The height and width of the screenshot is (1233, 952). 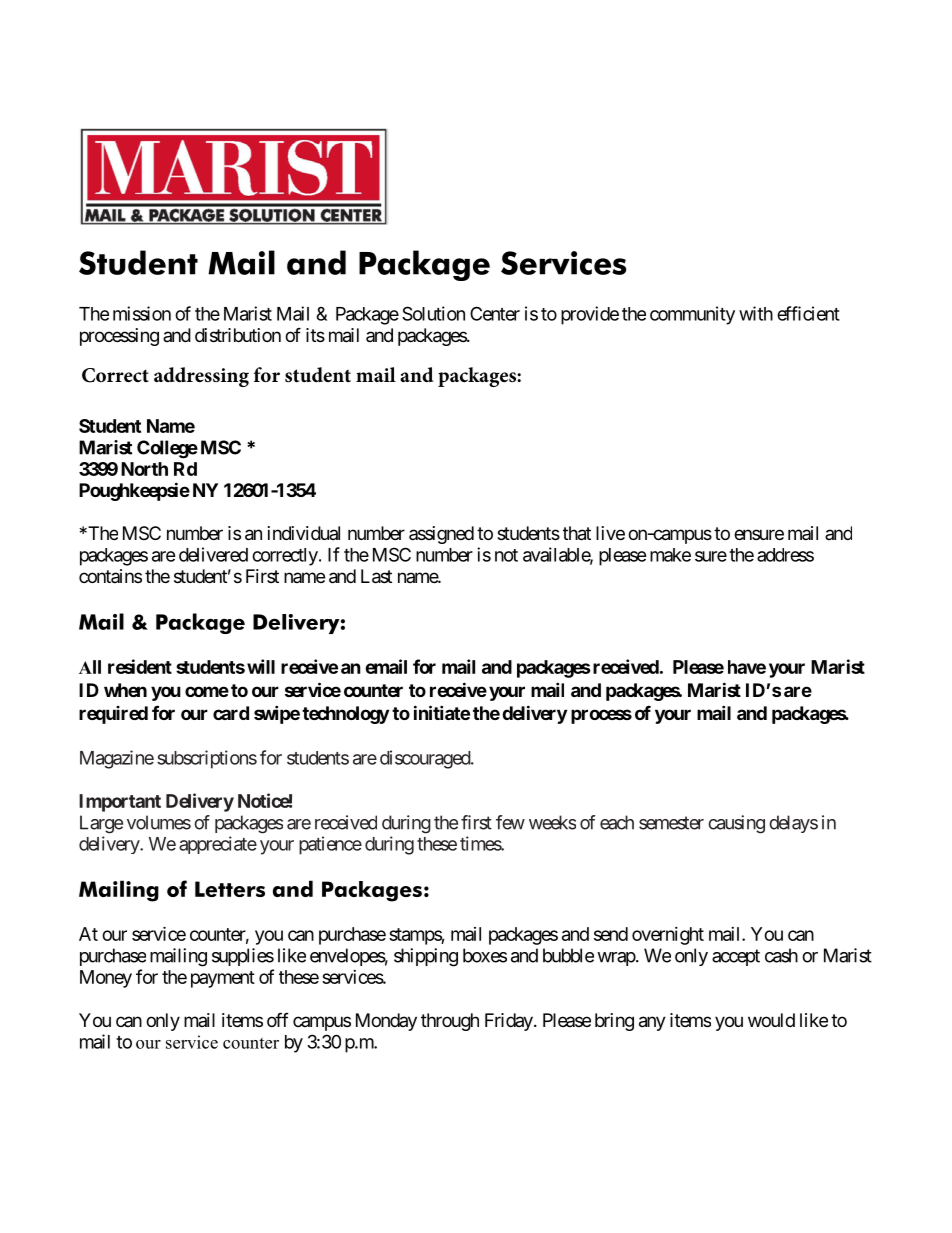 What do you see at coordinates (223, 979) in the screenshot?
I see `payment` at bounding box center [223, 979].
